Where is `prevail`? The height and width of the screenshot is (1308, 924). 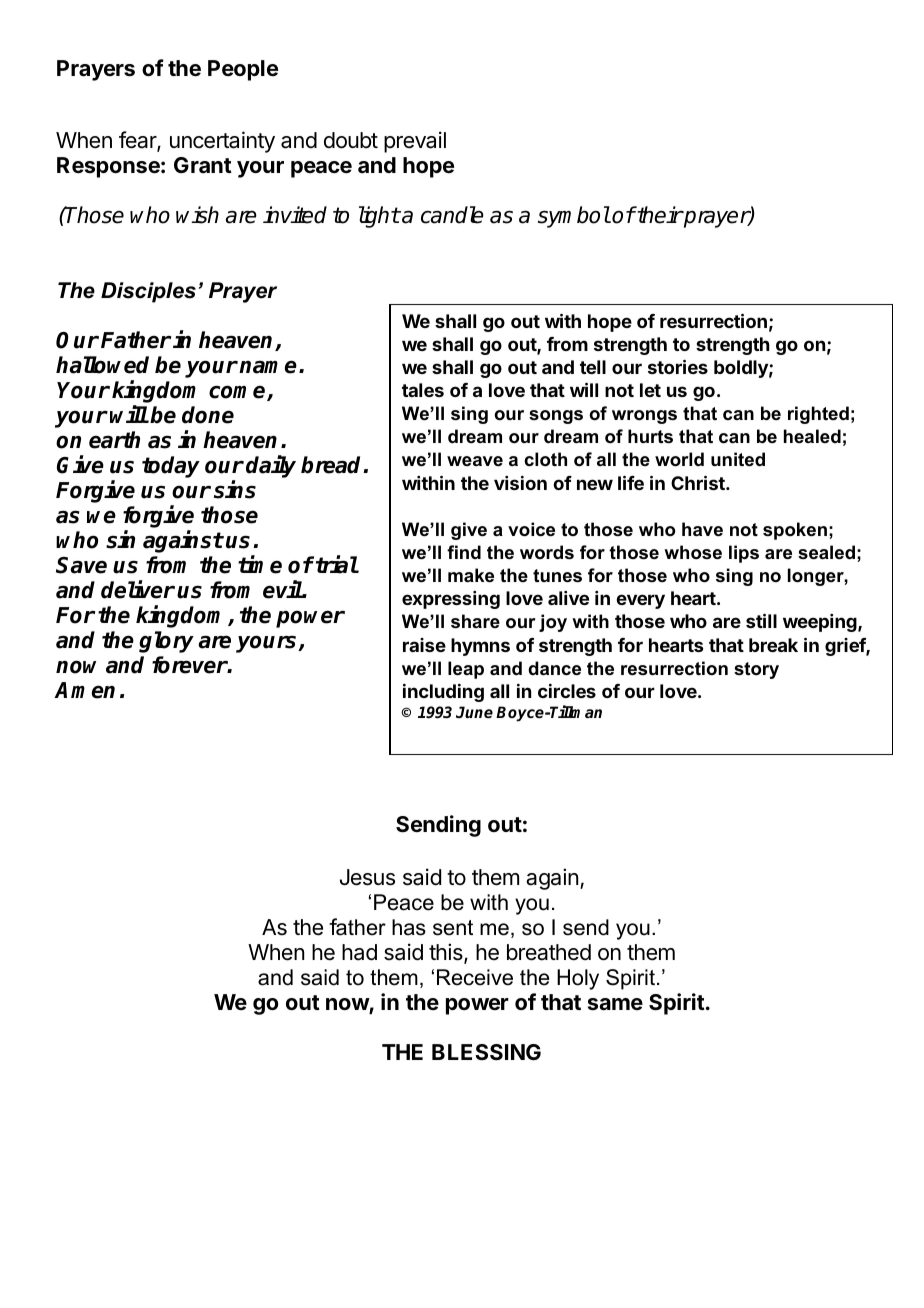
prevail is located at coordinates (415, 142).
